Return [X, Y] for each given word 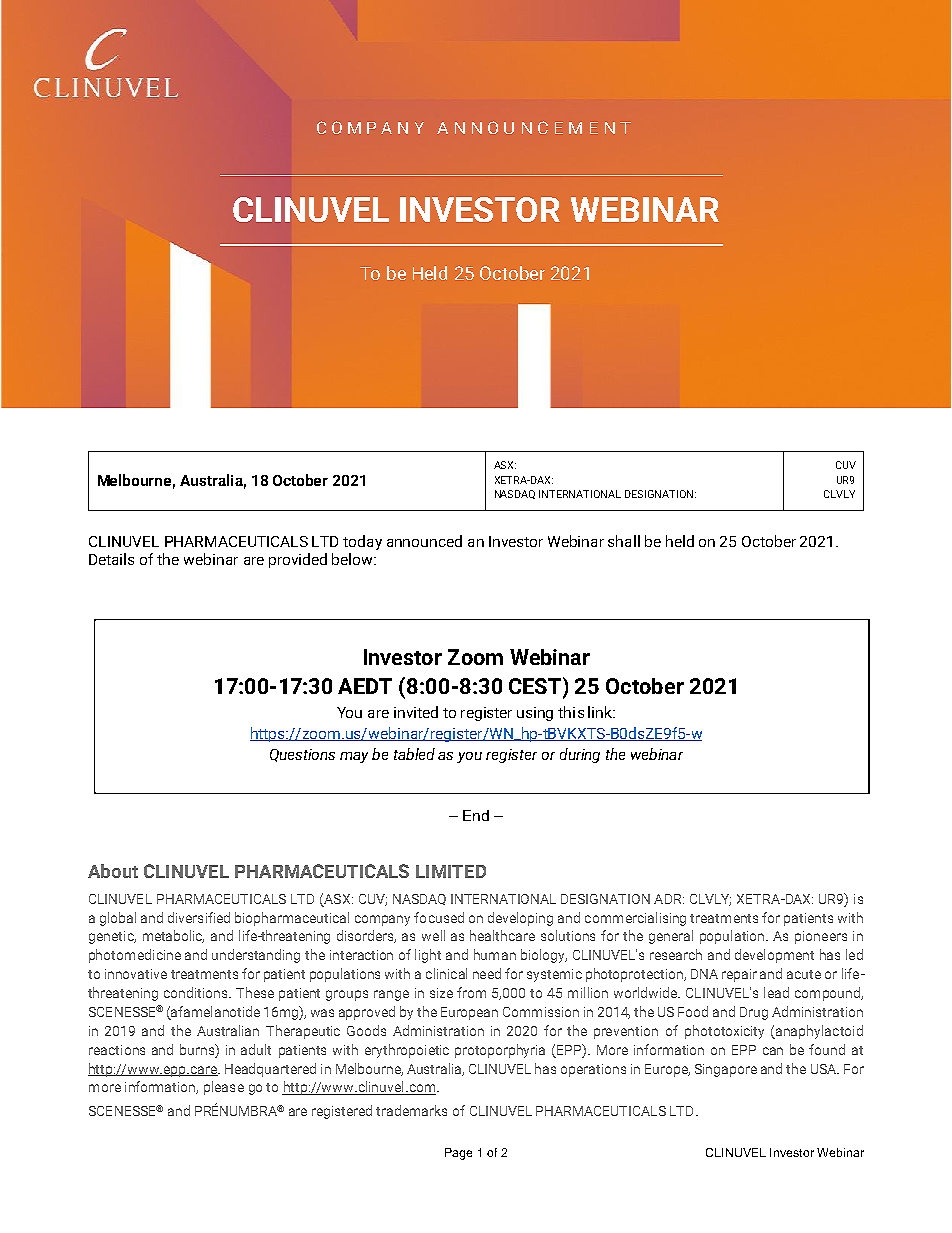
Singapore [726, 1070]
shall [624, 541]
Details [111, 559]
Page [458, 1154]
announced [424, 541]
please [224, 1088]
